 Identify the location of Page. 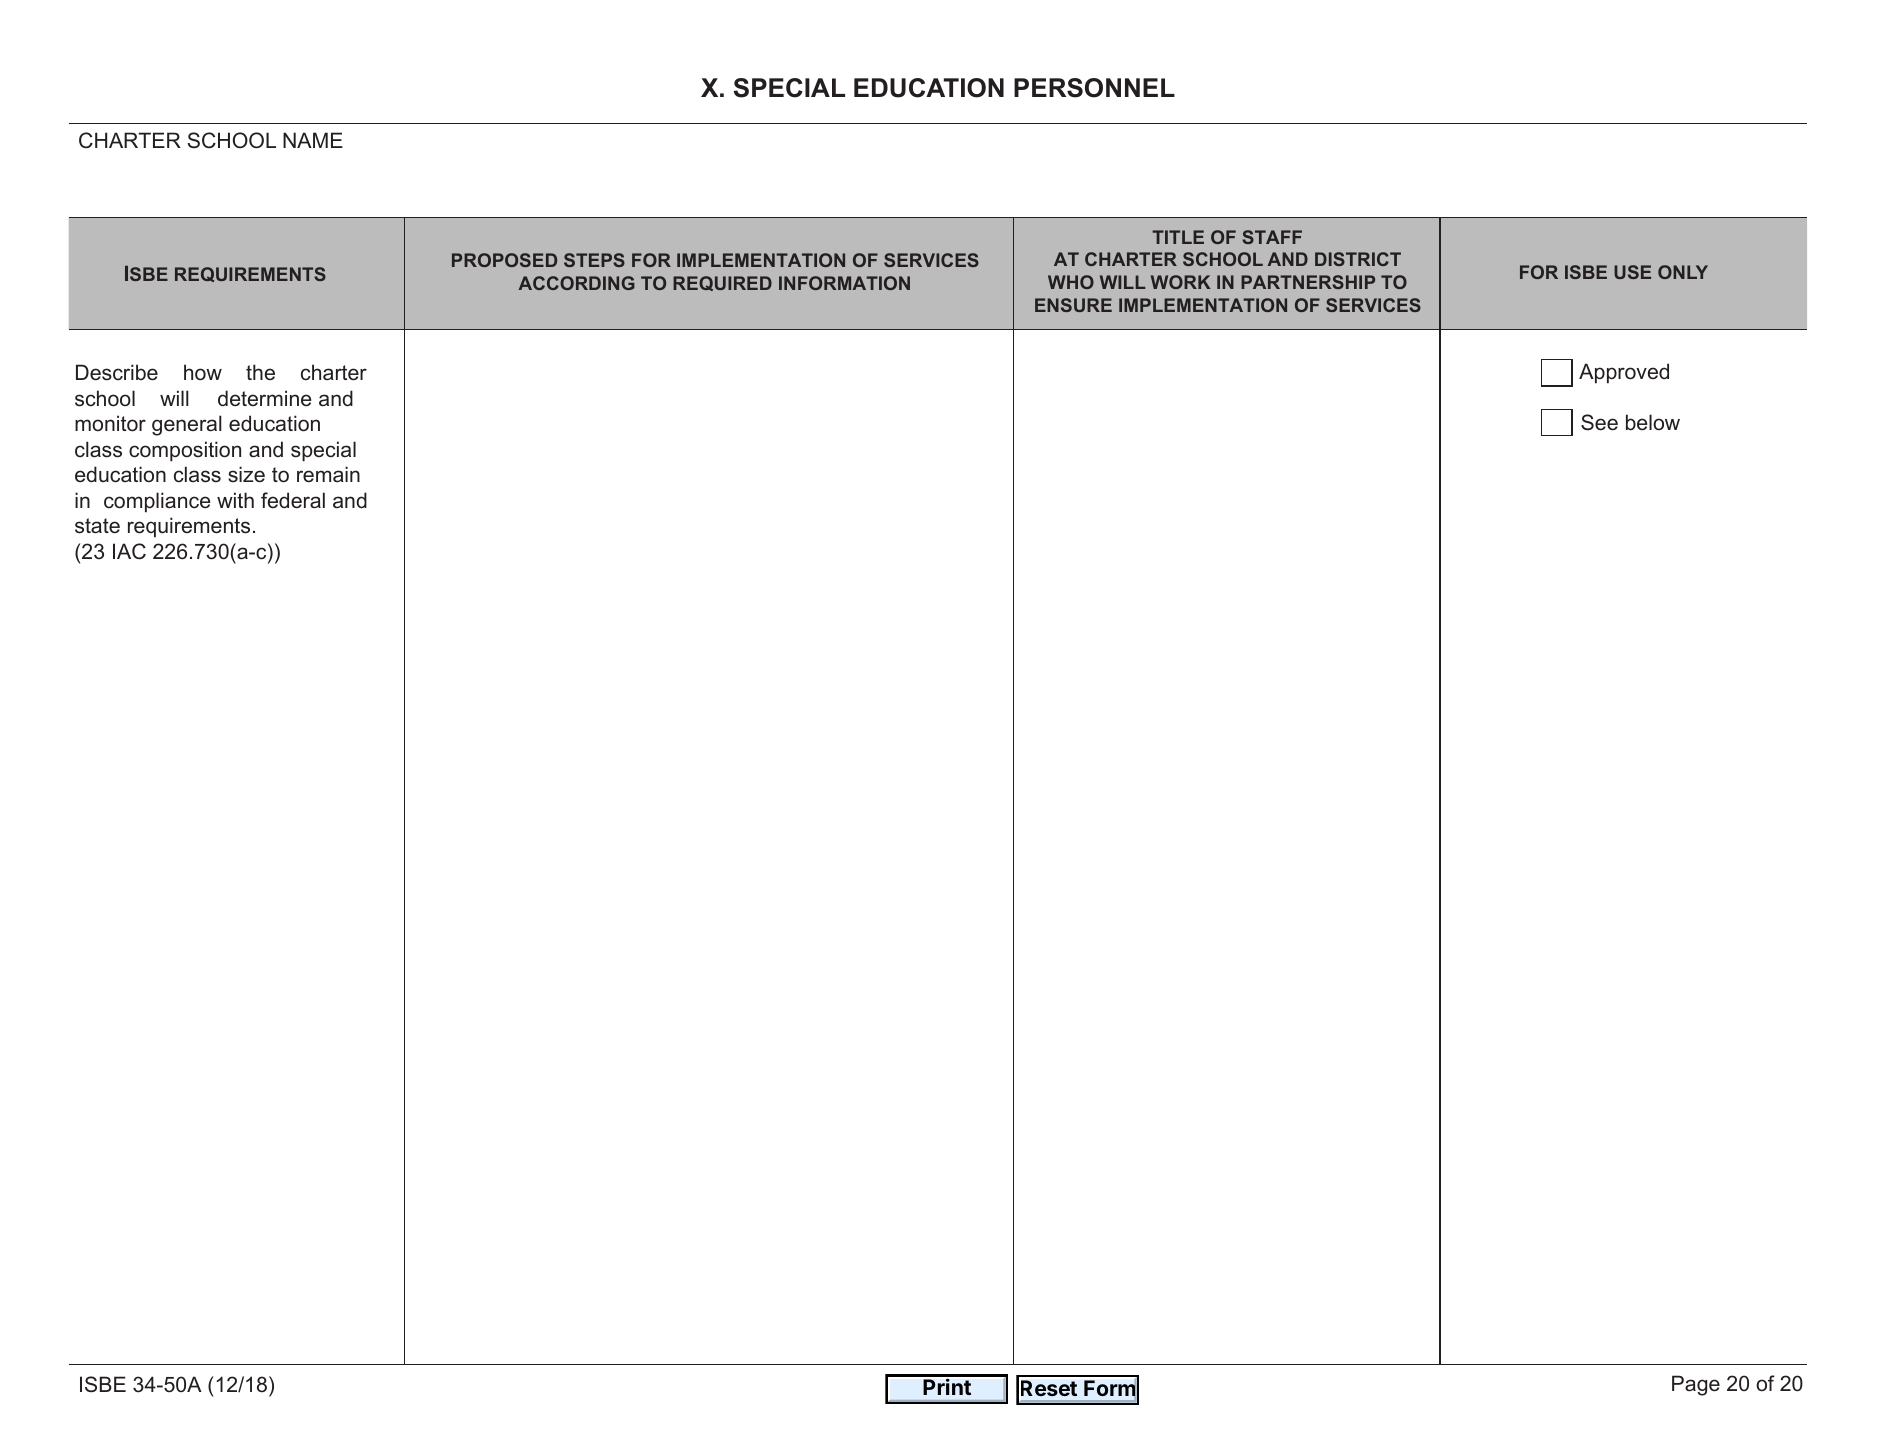
(1696, 1385).
